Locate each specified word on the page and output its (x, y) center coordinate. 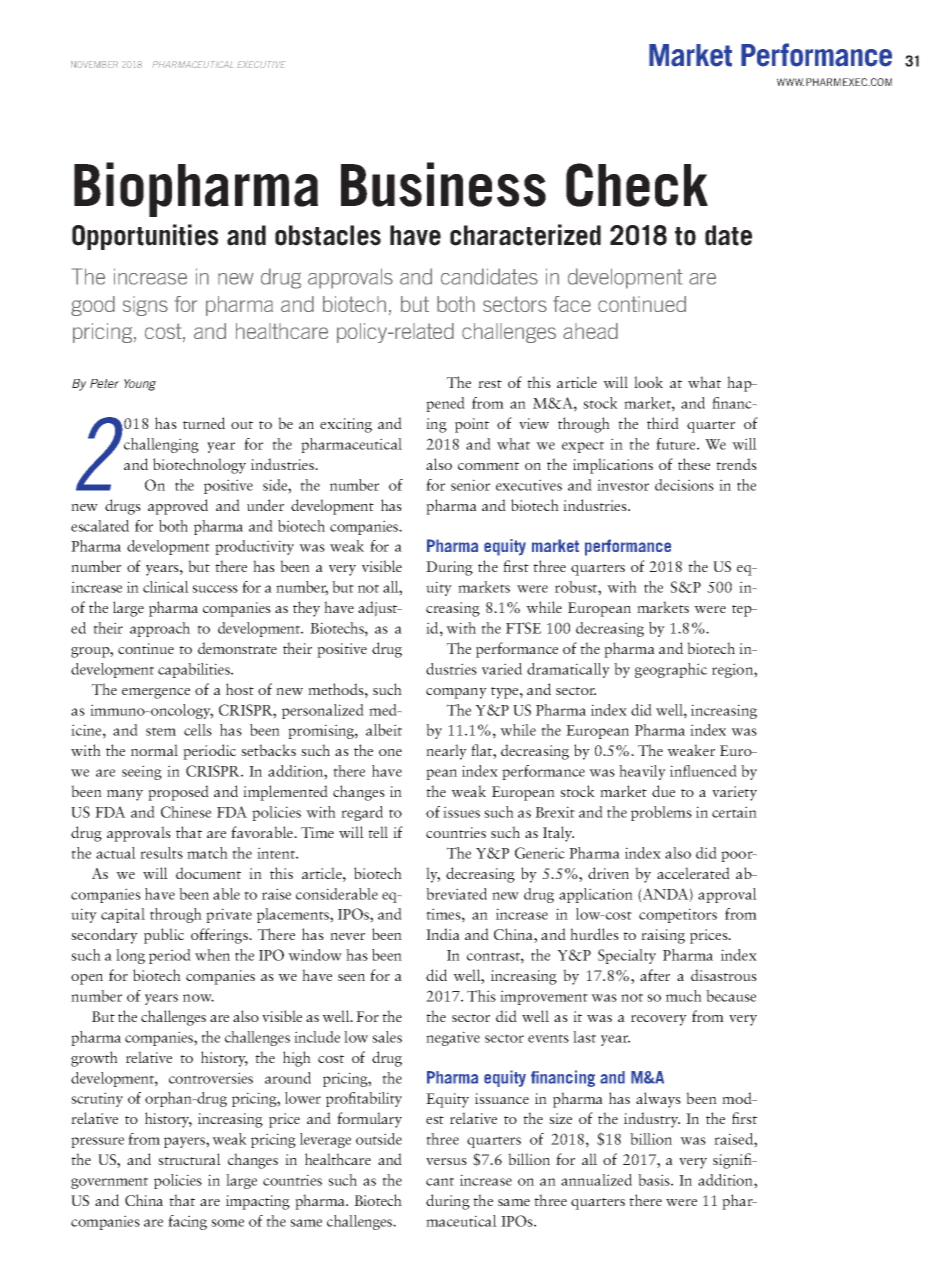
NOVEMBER (94, 64)
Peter (104, 383)
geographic (671, 670)
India (443, 934)
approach (160, 629)
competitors (678, 915)
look (648, 382)
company (456, 693)
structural (189, 1159)
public (164, 936)
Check (637, 185)
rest (490, 384)
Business (443, 184)
